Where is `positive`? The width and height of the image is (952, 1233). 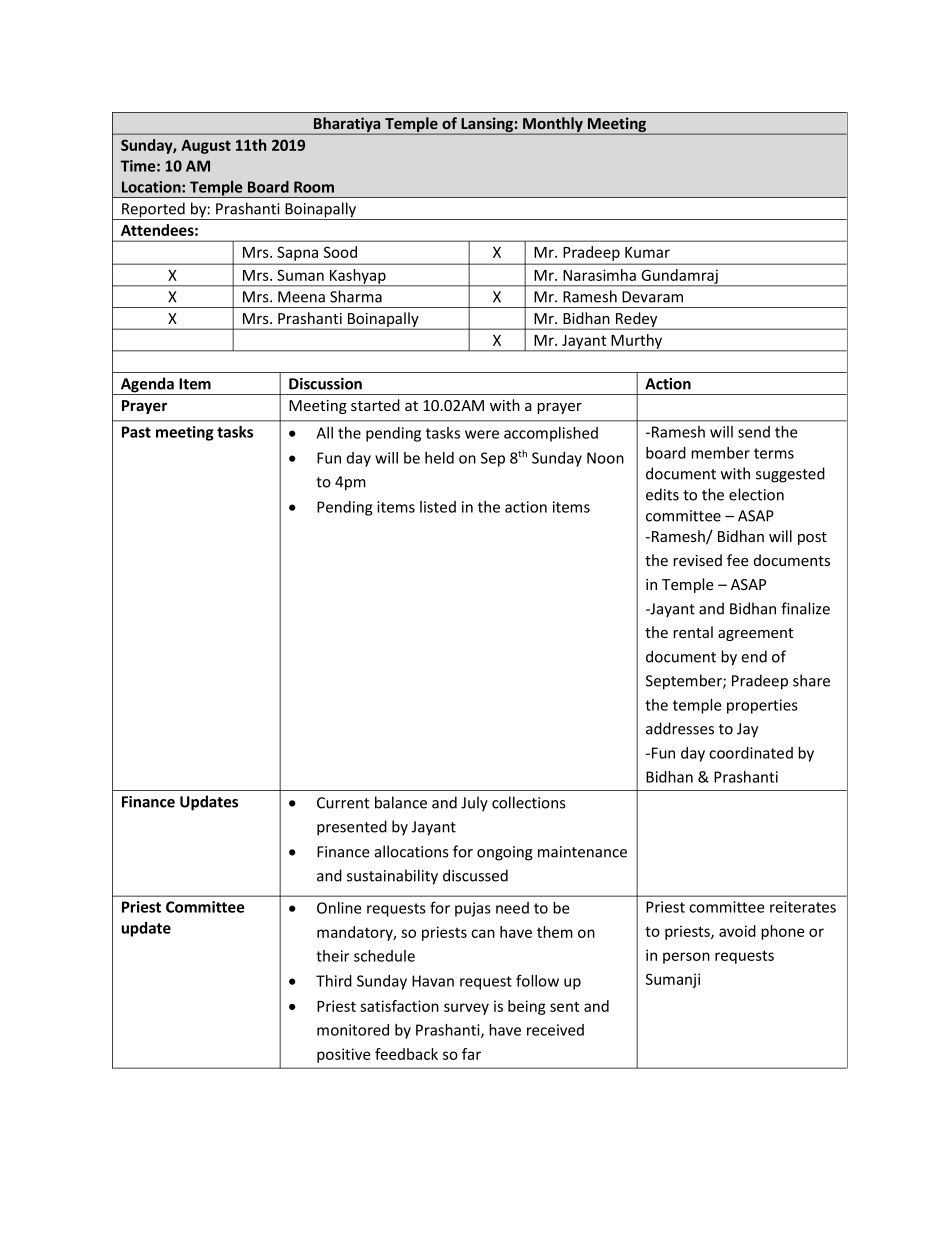
positive is located at coordinates (343, 1055).
